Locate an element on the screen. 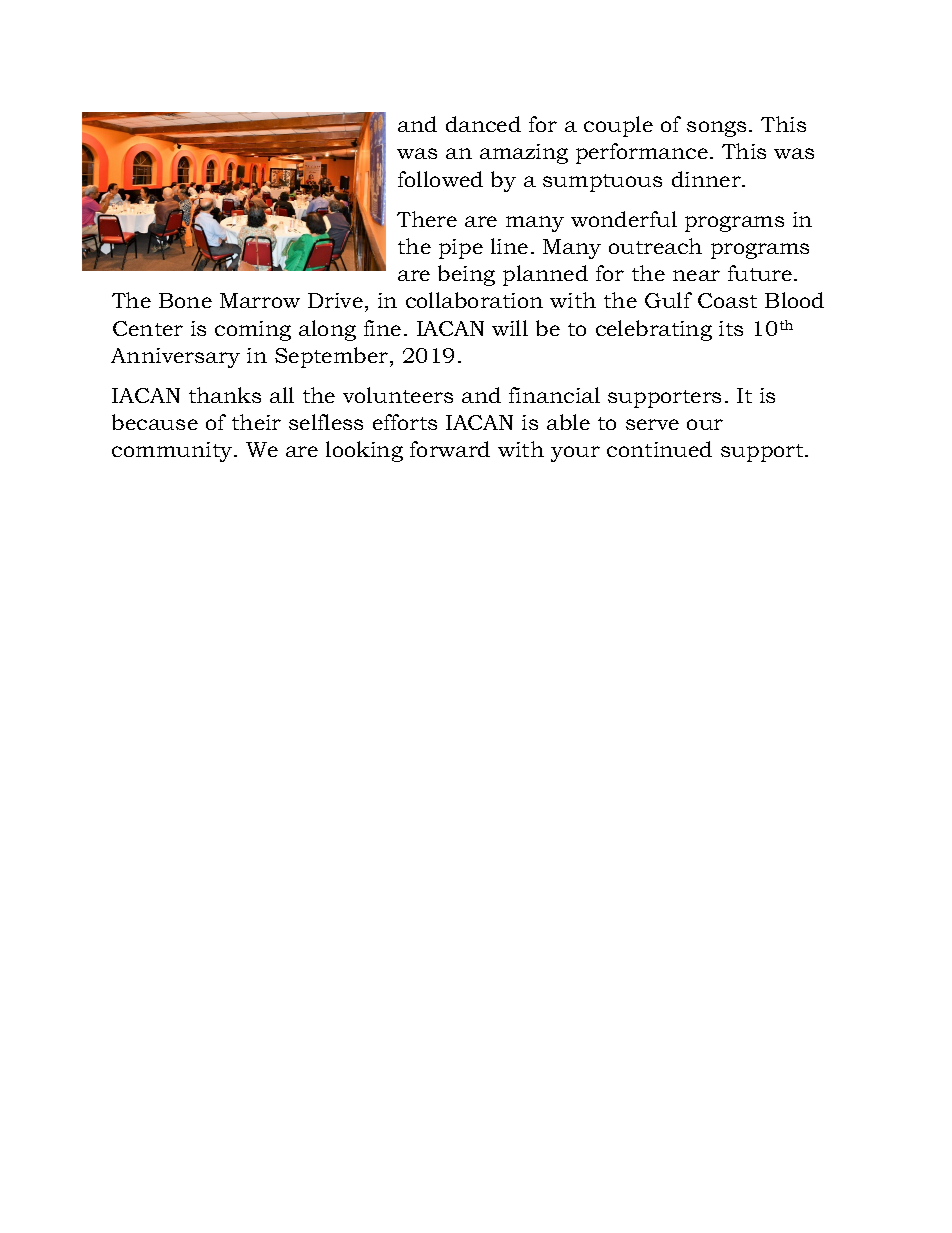 Image resolution: width=952 pixels, height=1233 pixels. danced is located at coordinates (483, 124).
